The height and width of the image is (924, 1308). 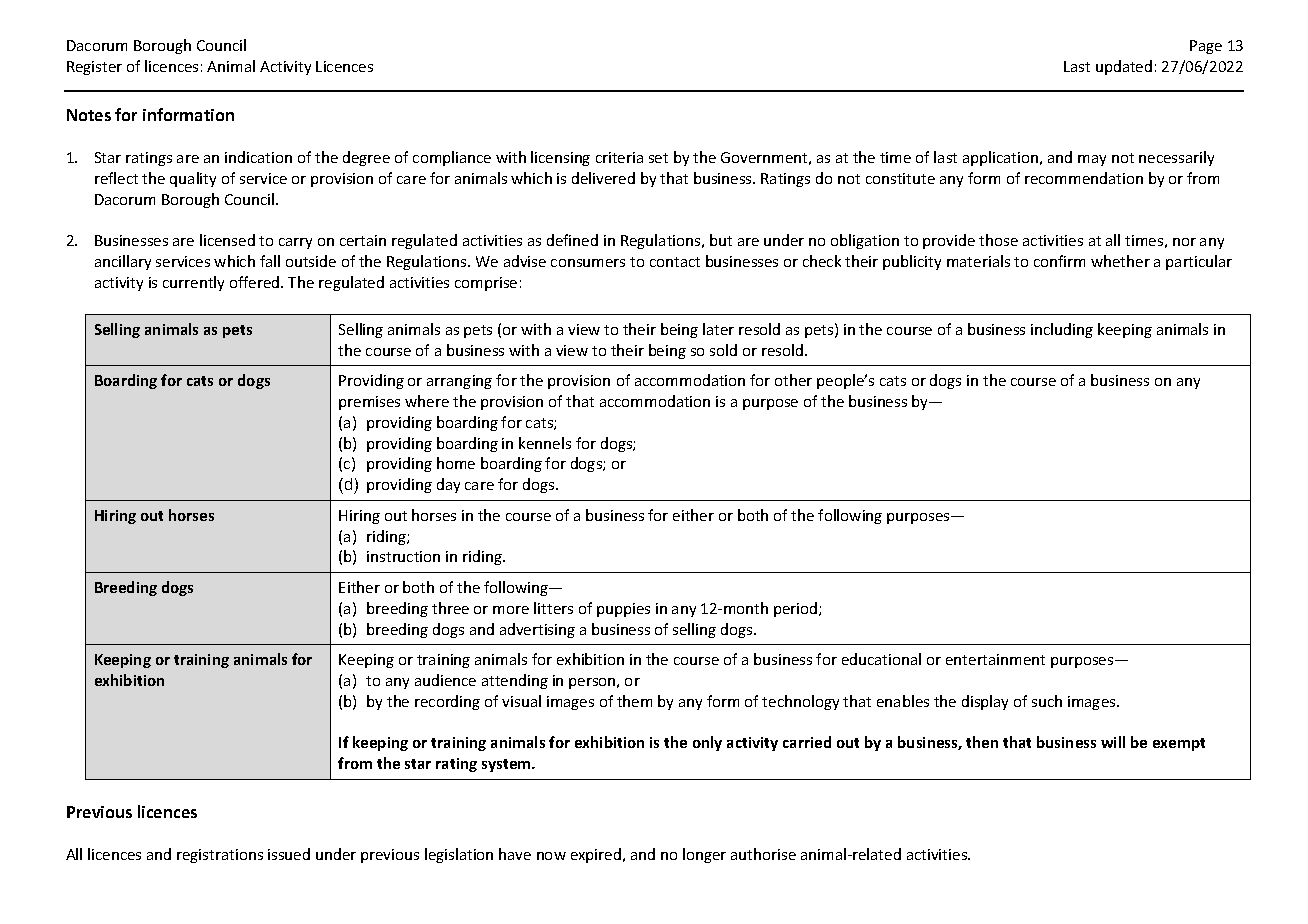 What do you see at coordinates (995, 659) in the image?
I see `entertainment` at bounding box center [995, 659].
